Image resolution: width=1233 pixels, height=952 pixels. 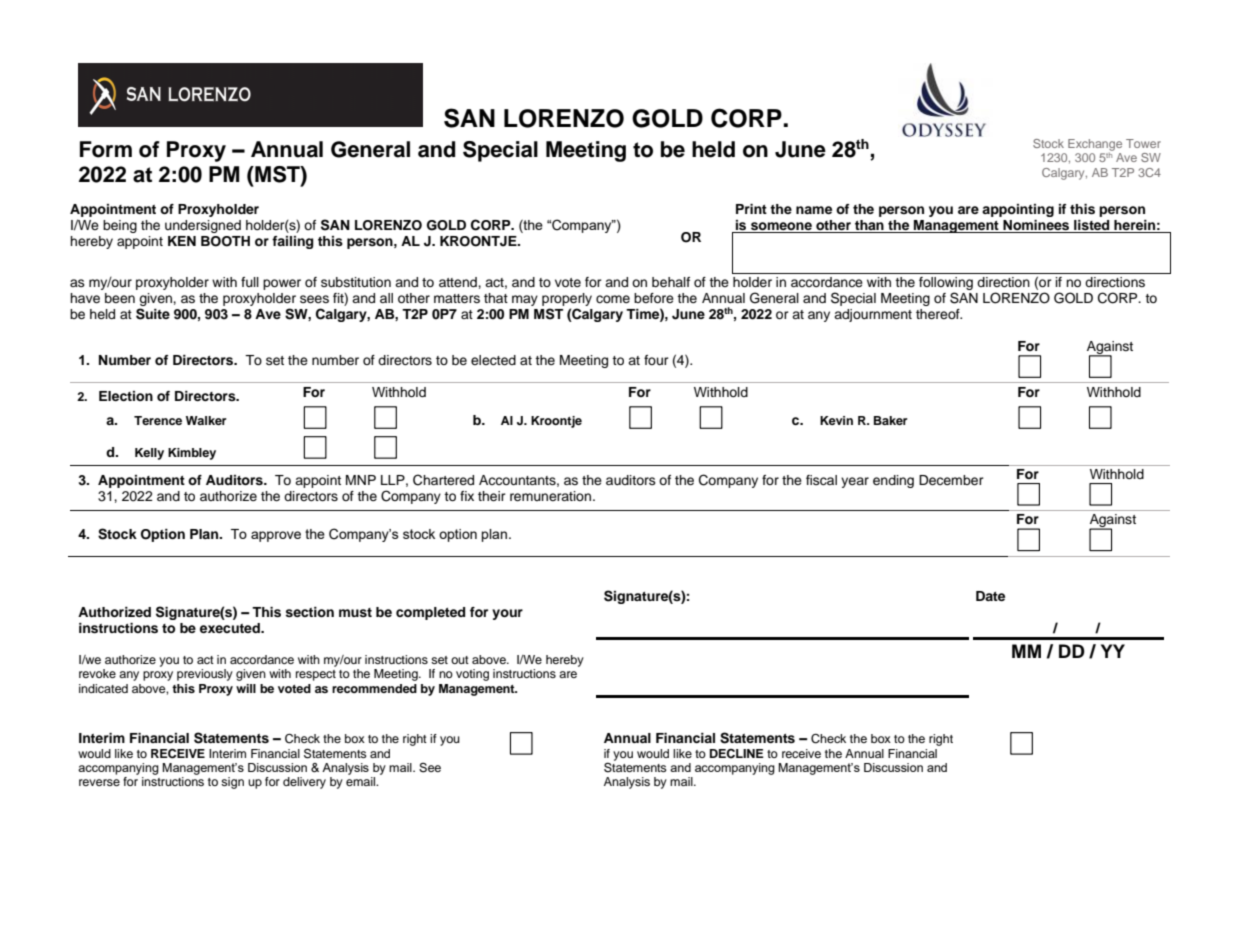 What do you see at coordinates (304, 783) in the screenshot?
I see `delivery` at bounding box center [304, 783].
